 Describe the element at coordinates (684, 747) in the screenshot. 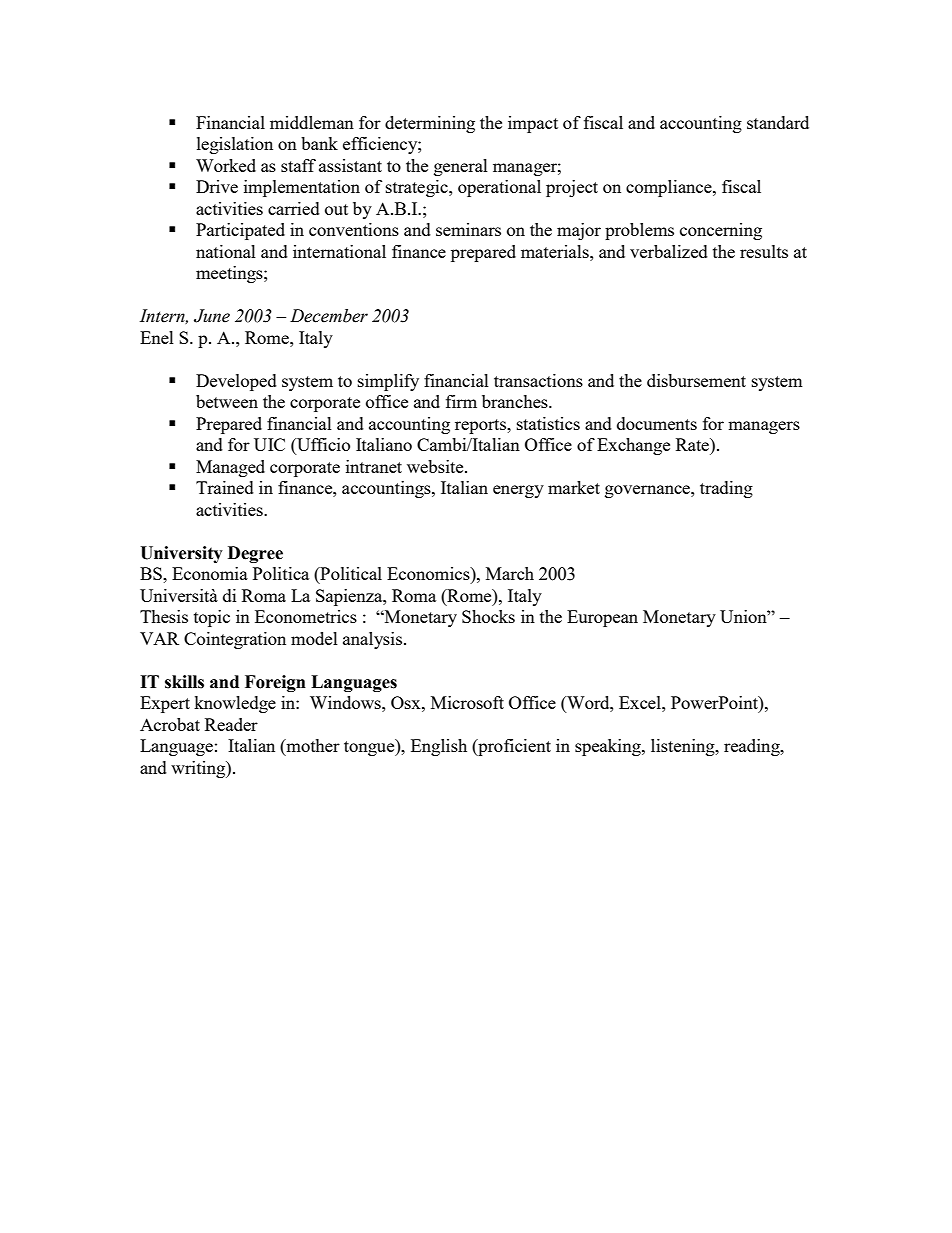

I see `listening` at that location.
